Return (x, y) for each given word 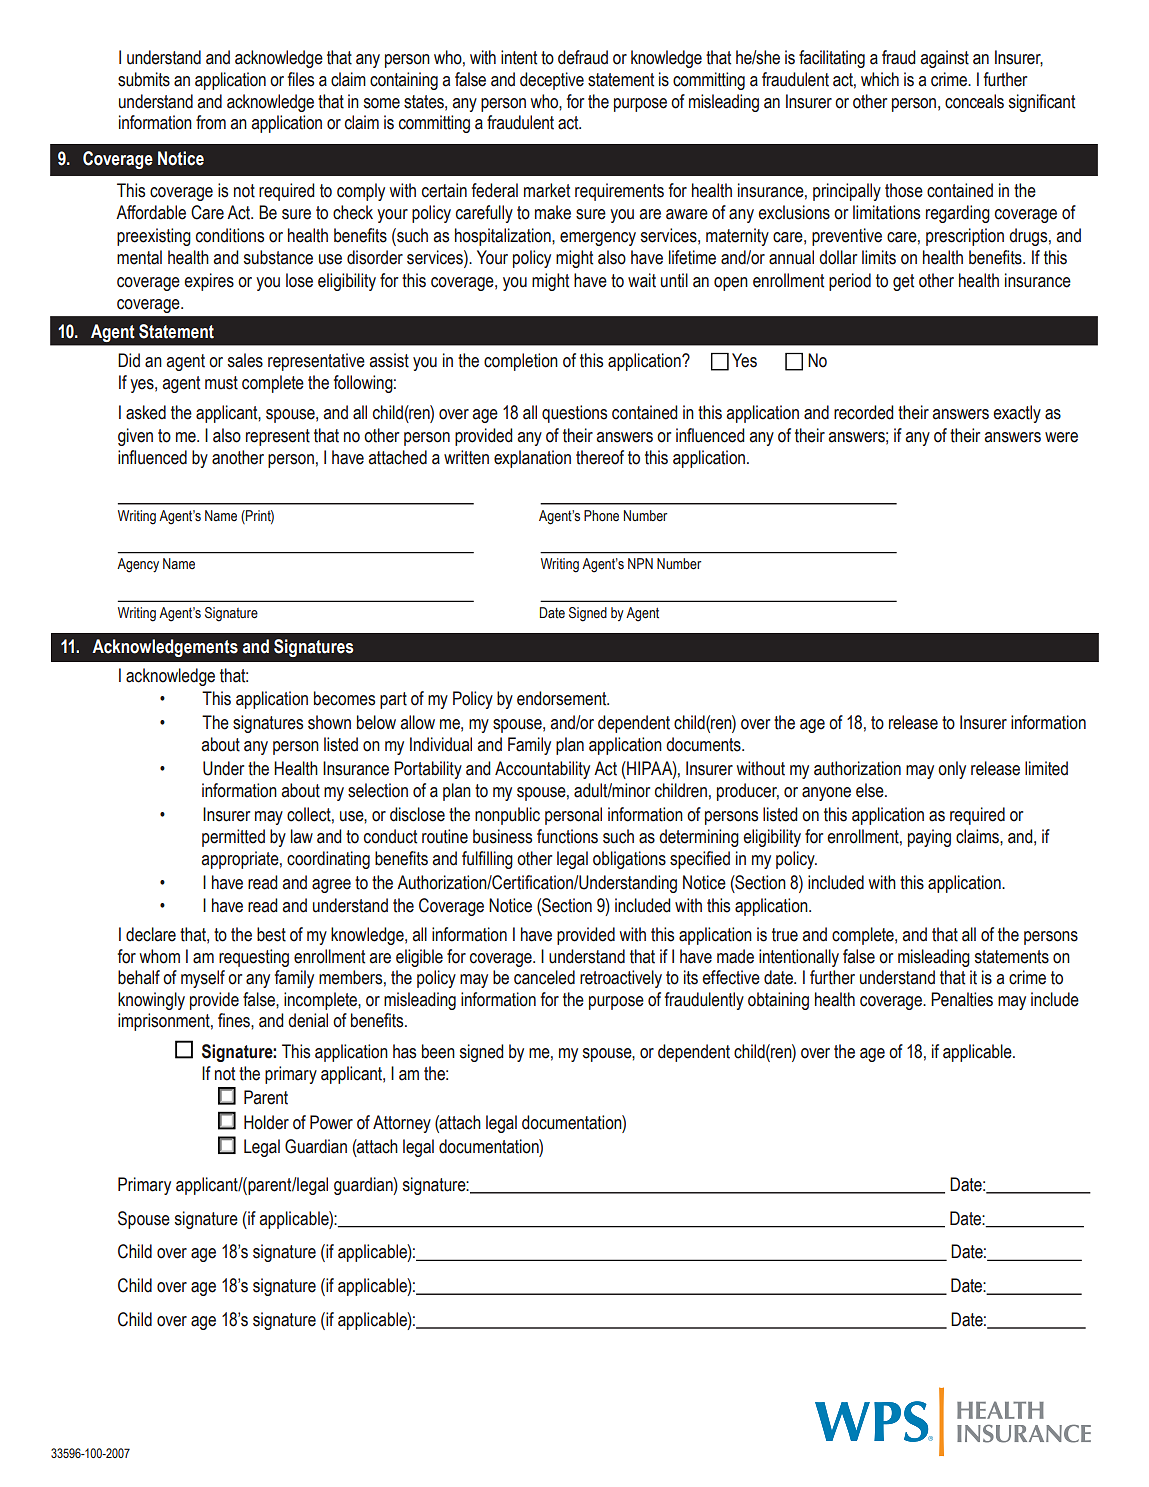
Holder (266, 1122)
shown (329, 722)
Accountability (542, 770)
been (438, 1051)
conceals (974, 101)
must (221, 383)
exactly (1017, 414)
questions (574, 414)
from (211, 122)
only (952, 770)
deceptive (552, 81)
